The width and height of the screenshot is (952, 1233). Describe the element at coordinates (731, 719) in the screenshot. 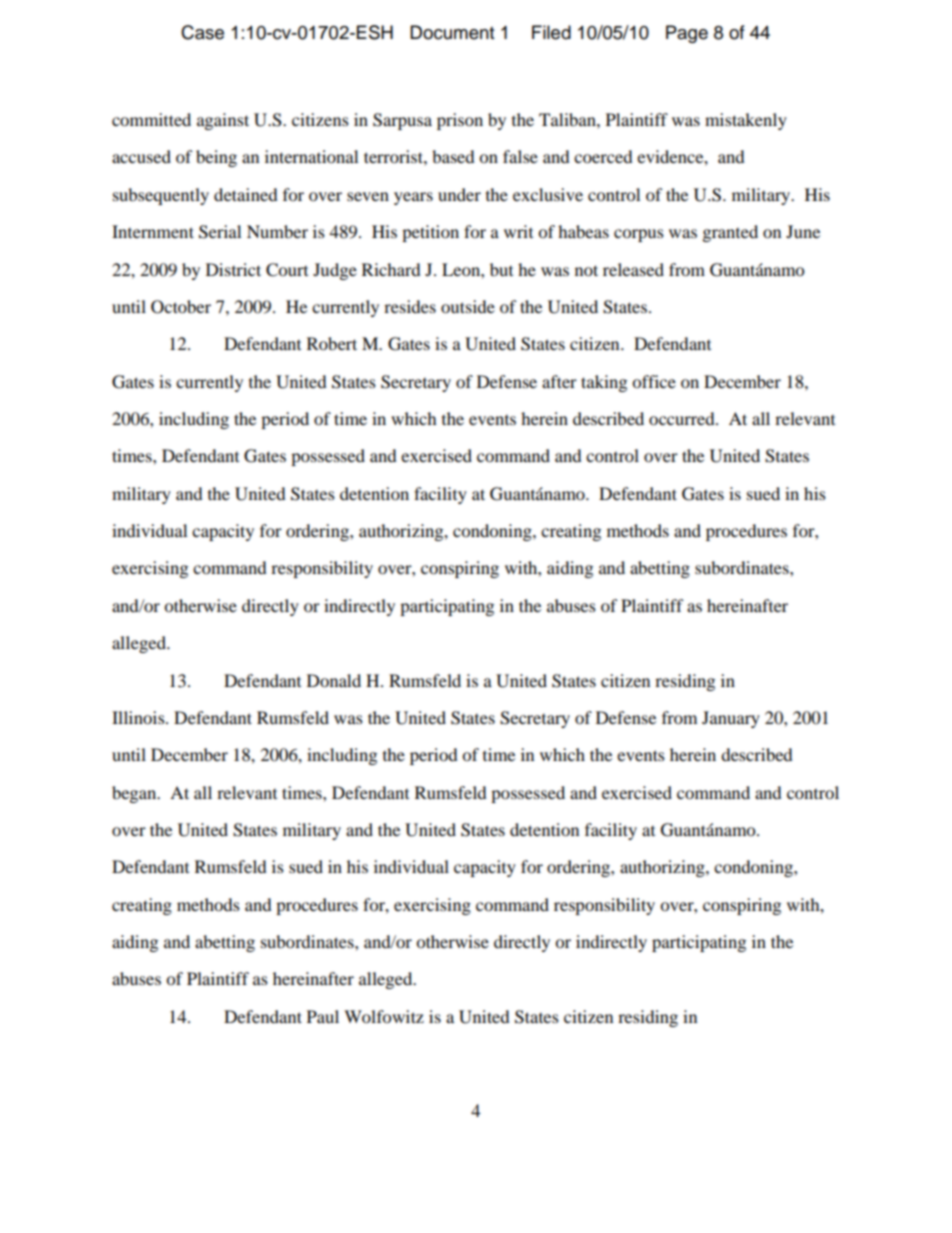

I see `January` at that location.
